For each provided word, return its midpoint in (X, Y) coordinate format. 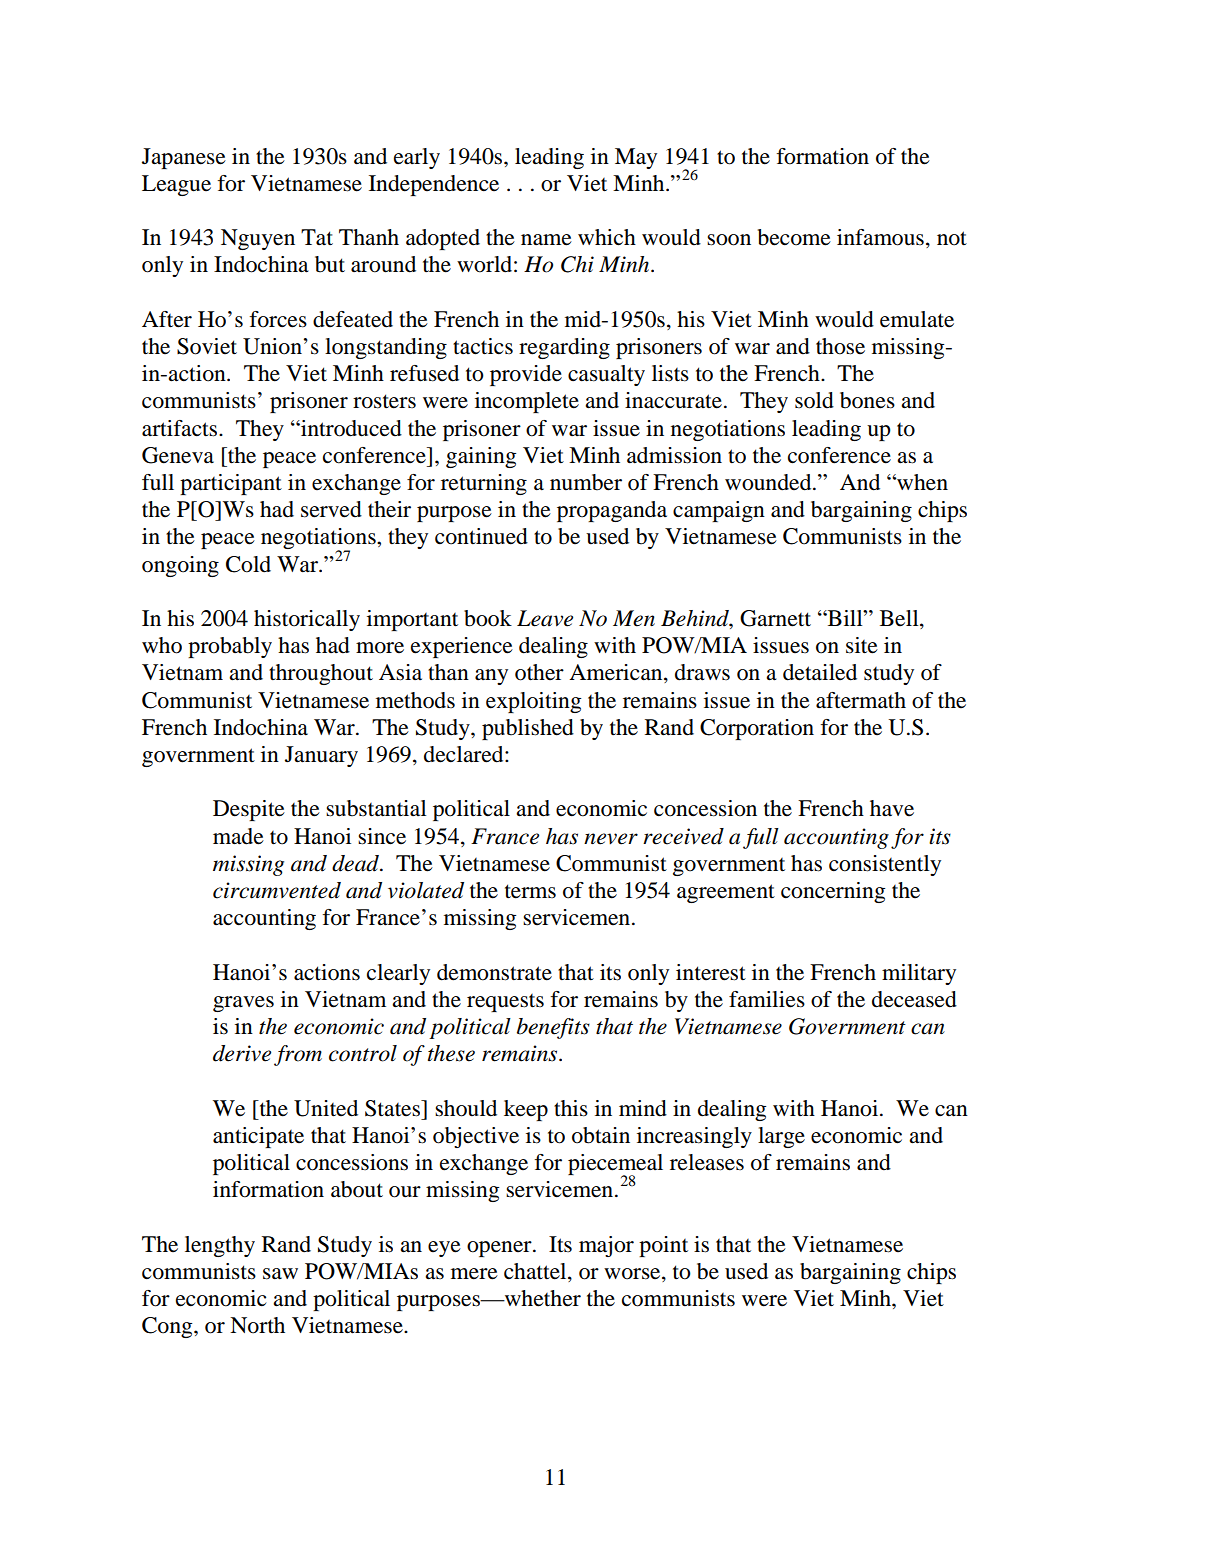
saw (280, 1274)
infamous (880, 237)
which (607, 237)
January (321, 756)
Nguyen (258, 239)
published (528, 729)
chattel (536, 1271)
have (892, 808)
